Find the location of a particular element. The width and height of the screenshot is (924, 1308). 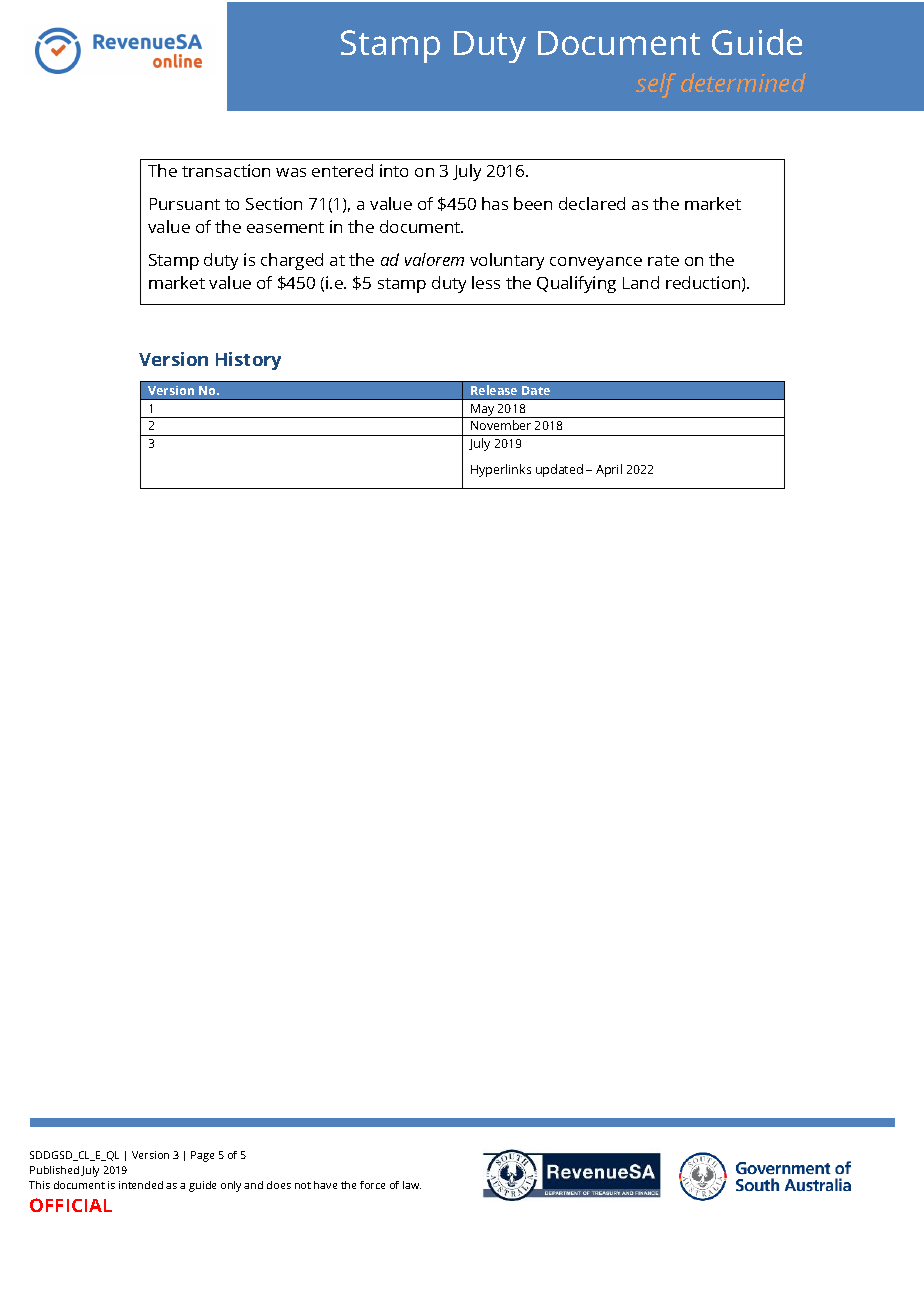

intended is located at coordinates (141, 1185).
